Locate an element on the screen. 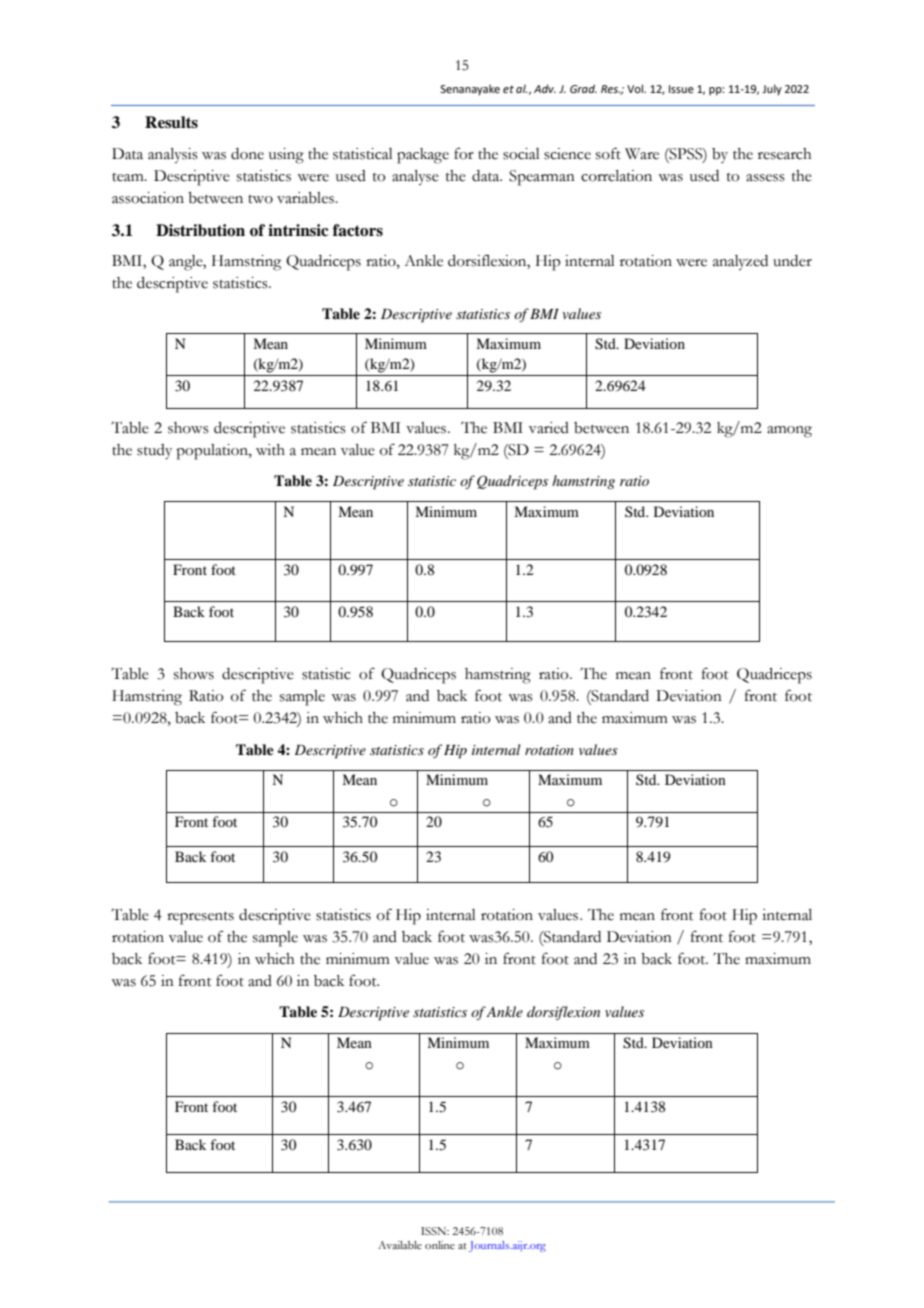 The width and height of the screenshot is (924, 1308). varied is located at coordinates (549, 428).
